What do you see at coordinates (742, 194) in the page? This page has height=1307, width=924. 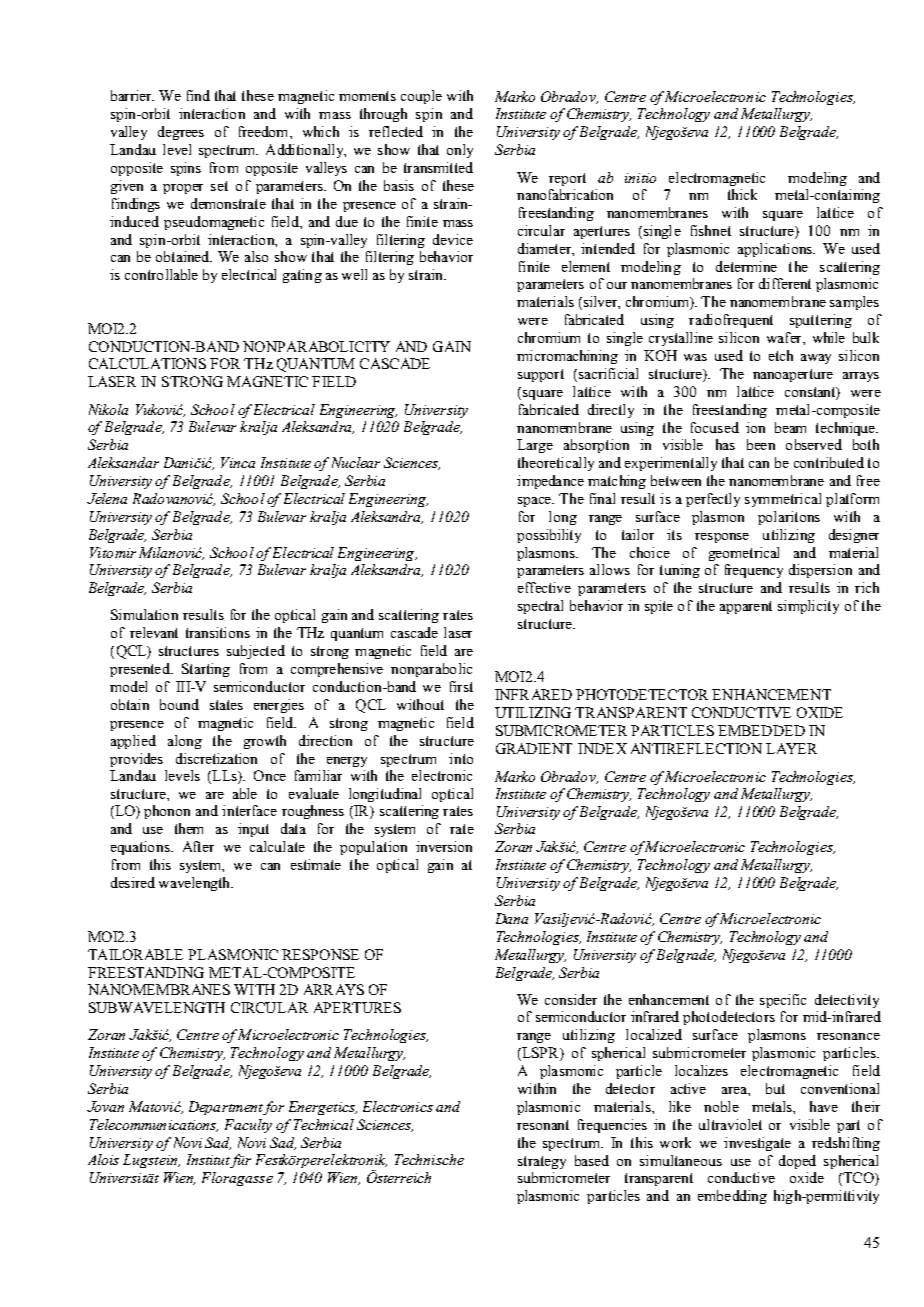 I see `thick` at bounding box center [742, 194].
